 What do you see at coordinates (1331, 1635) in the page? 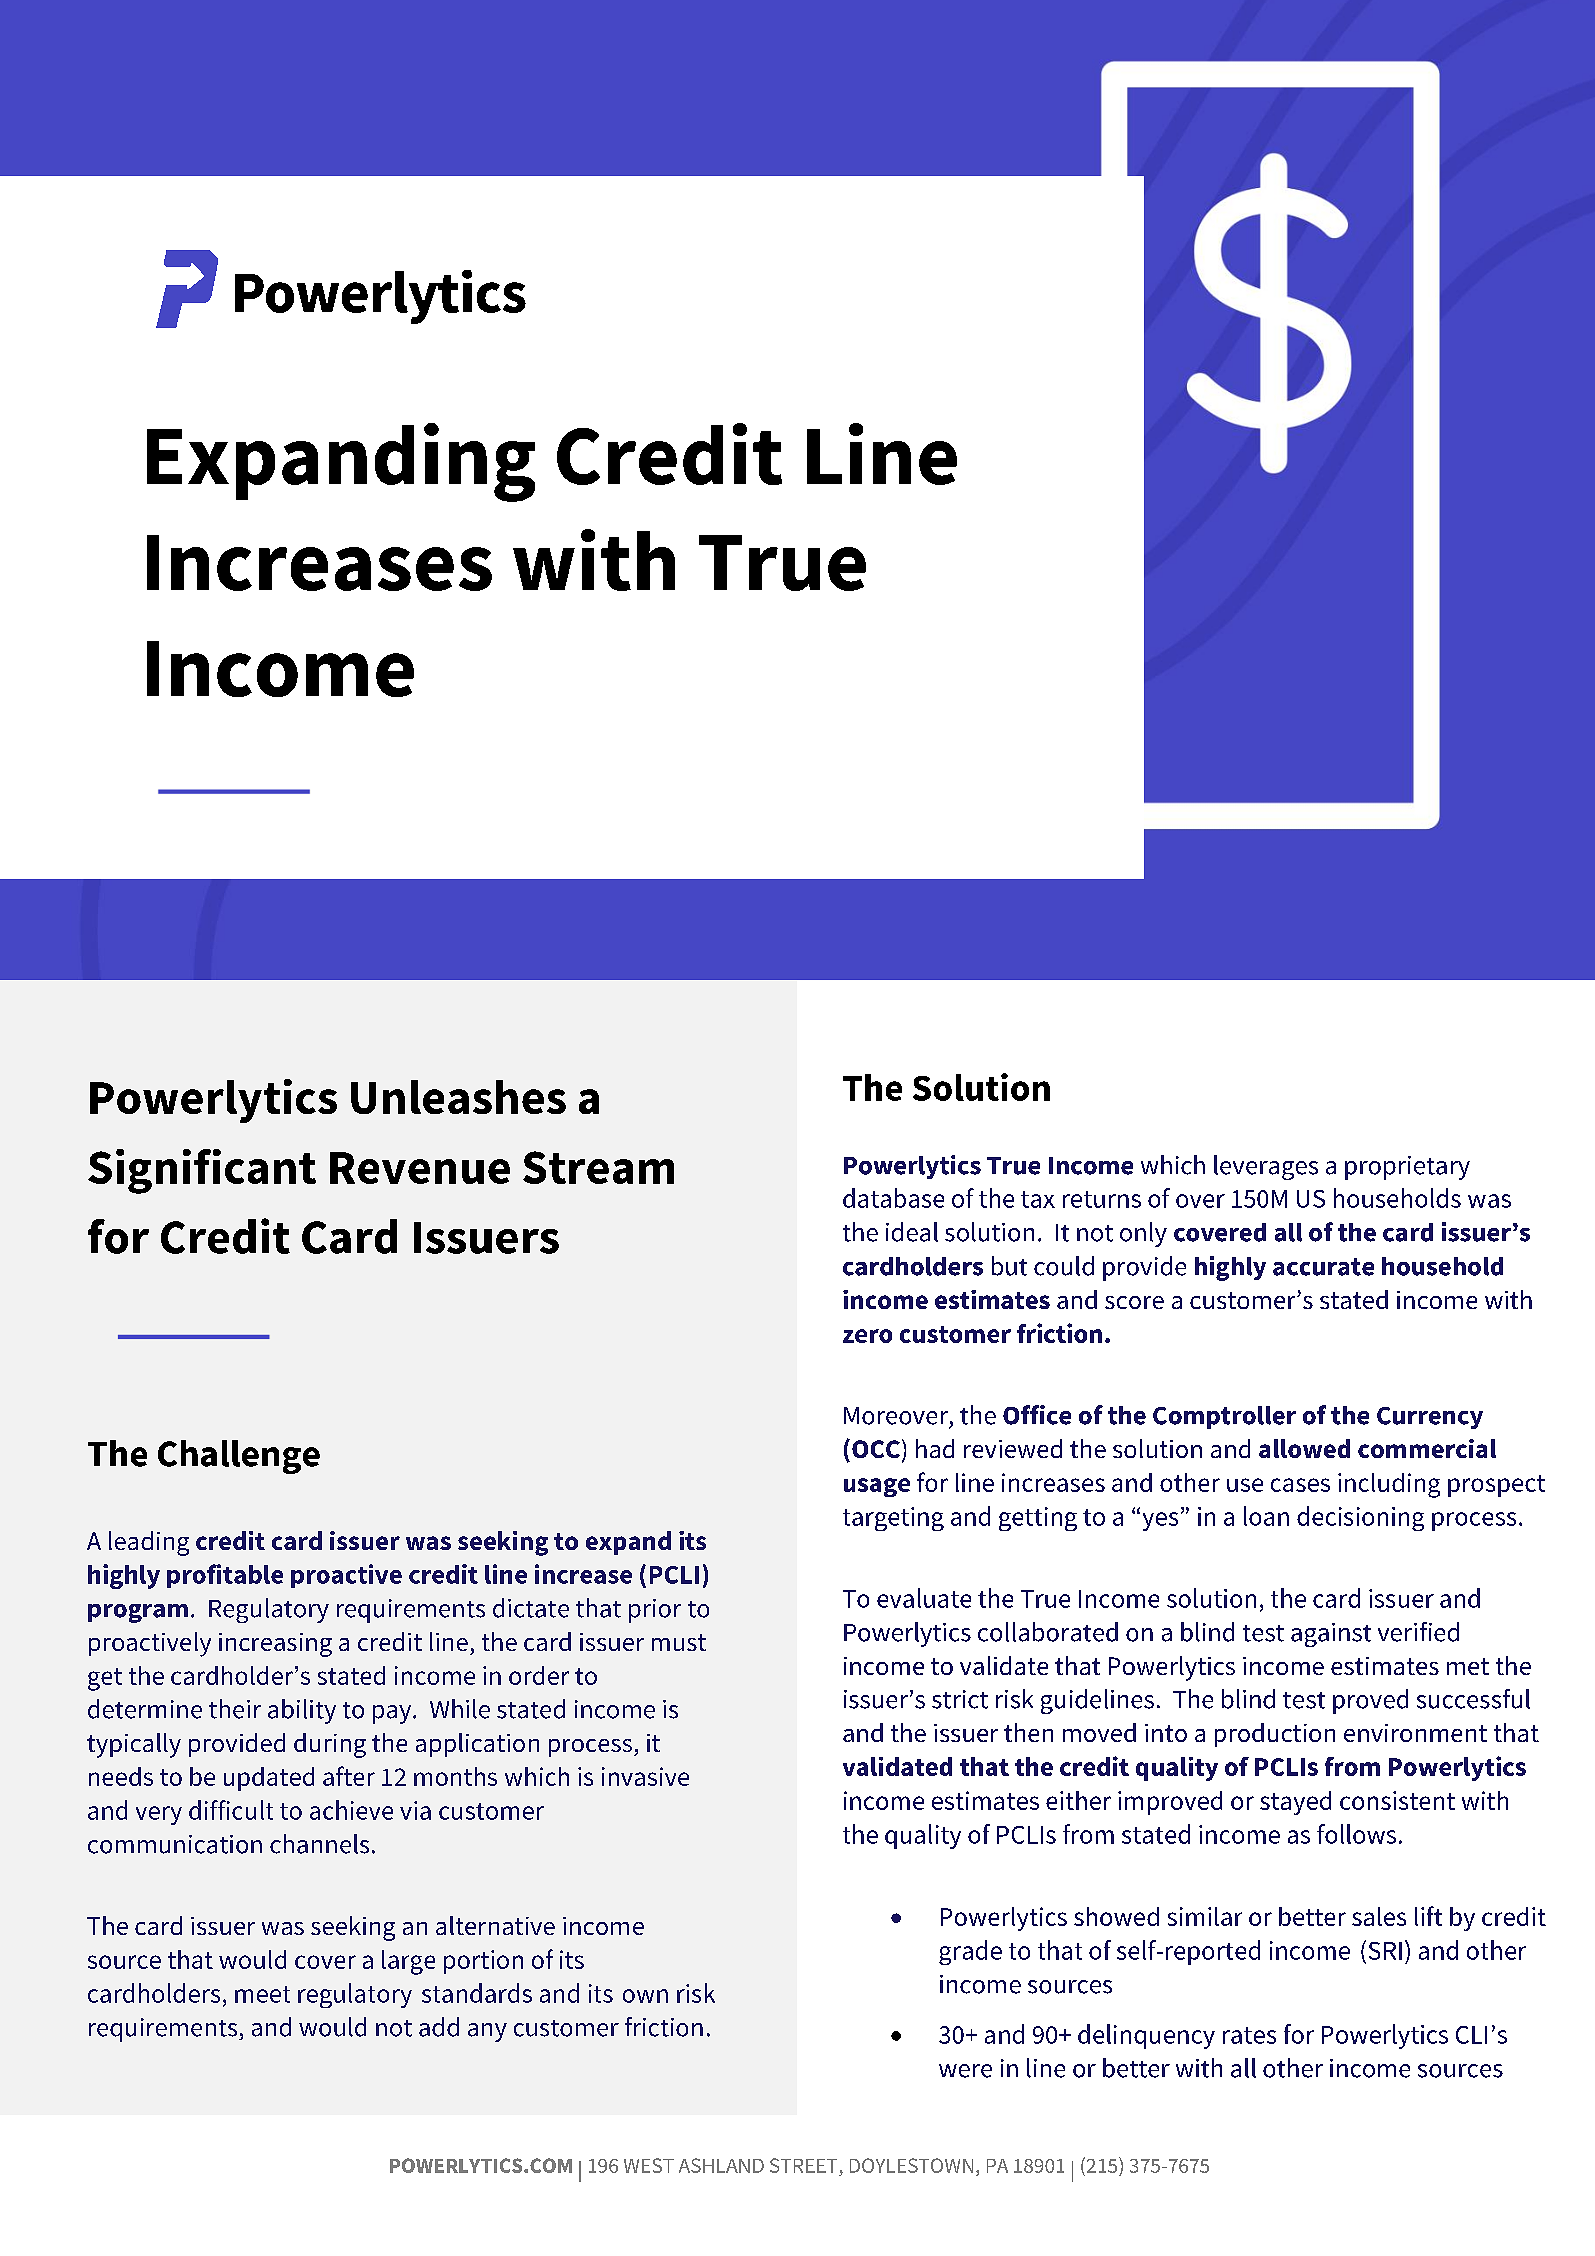
I see `against` at bounding box center [1331, 1635].
